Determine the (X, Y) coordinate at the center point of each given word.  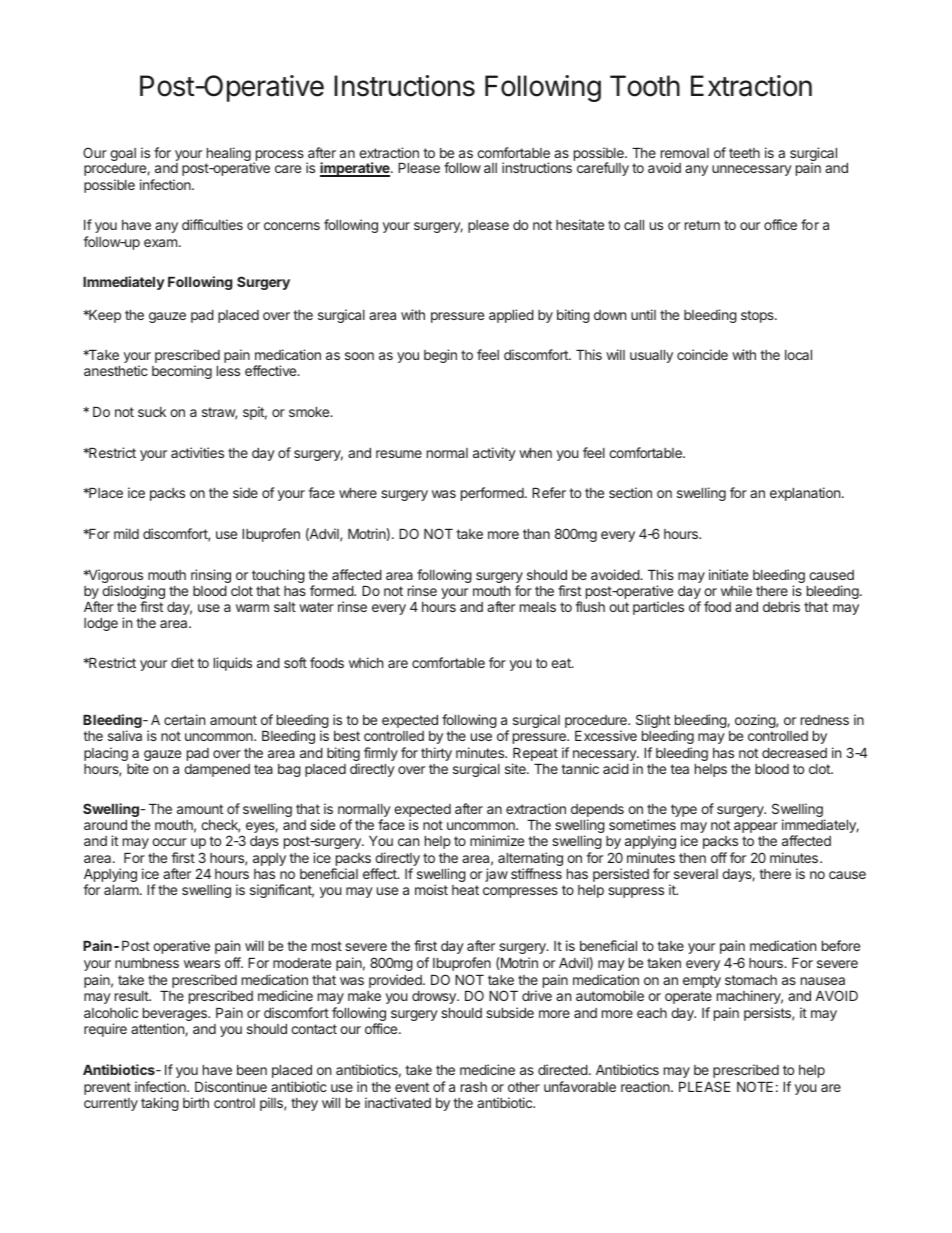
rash (474, 1087)
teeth (744, 153)
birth (196, 1102)
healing (228, 155)
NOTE (755, 1086)
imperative (356, 169)
